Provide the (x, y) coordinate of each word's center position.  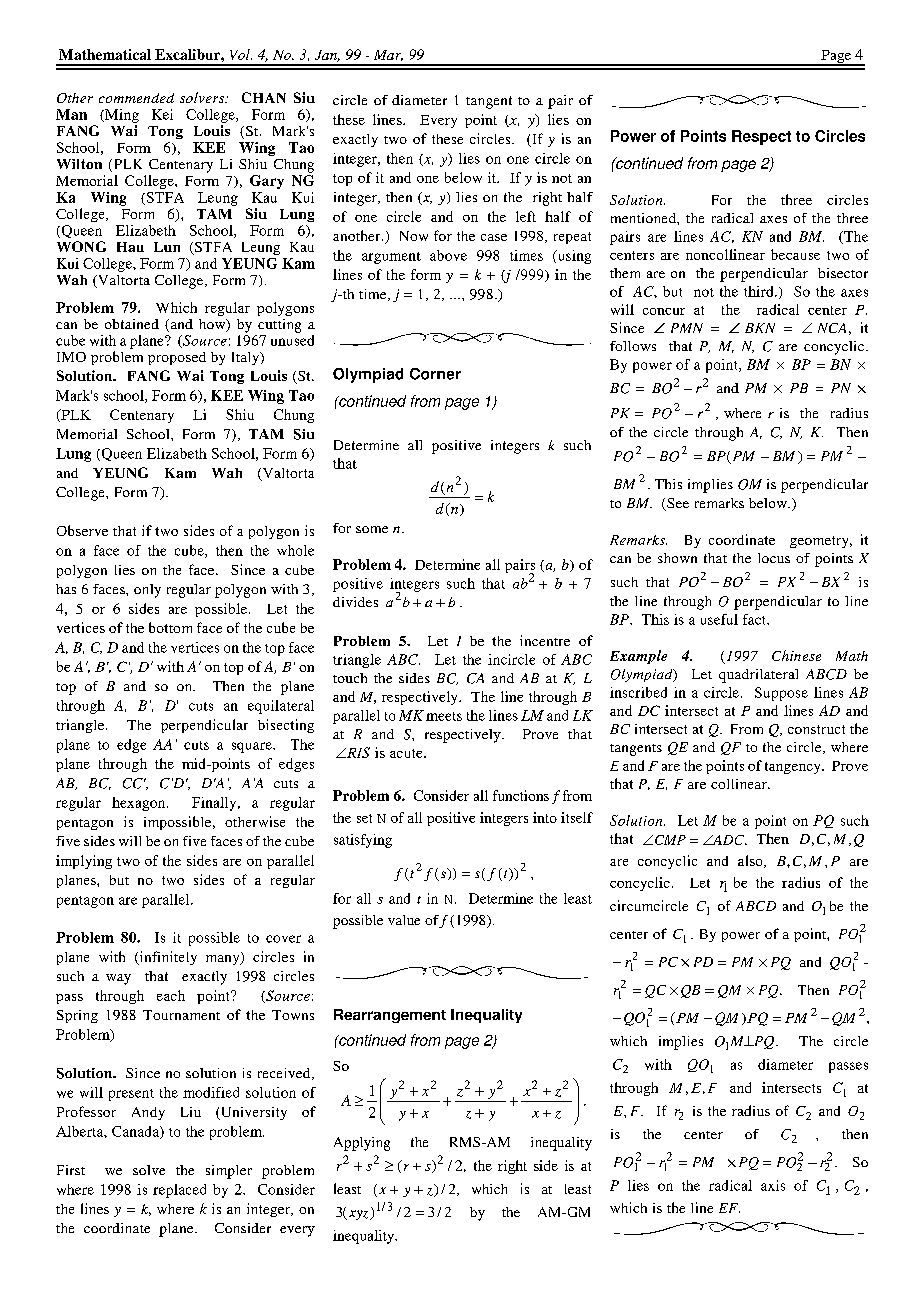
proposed (177, 358)
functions (521, 795)
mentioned (644, 218)
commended (136, 98)
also (751, 861)
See (677, 504)
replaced (179, 1191)
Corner (435, 374)
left (526, 216)
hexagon (140, 804)
